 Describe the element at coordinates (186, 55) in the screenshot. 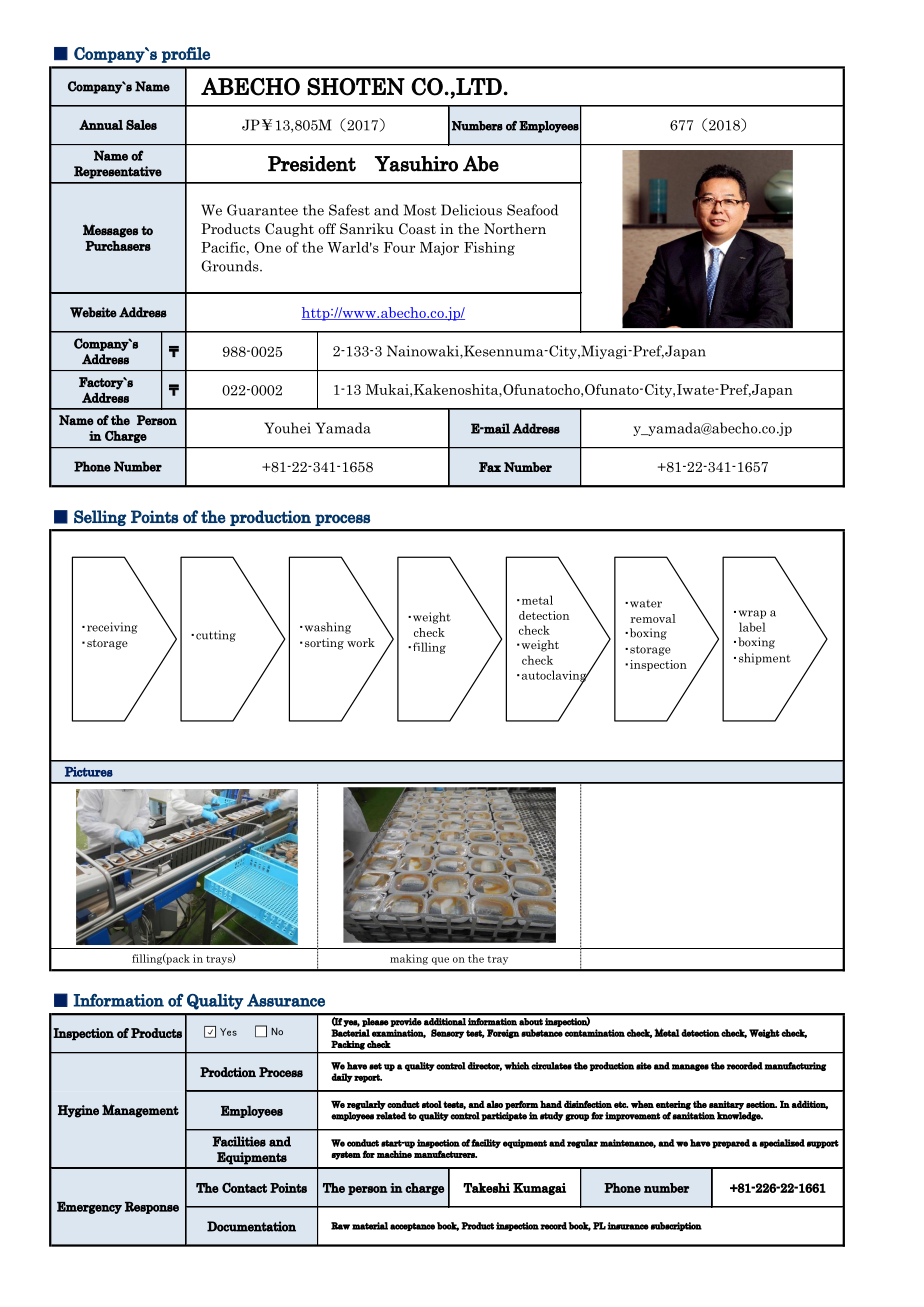

I see `profile` at that location.
